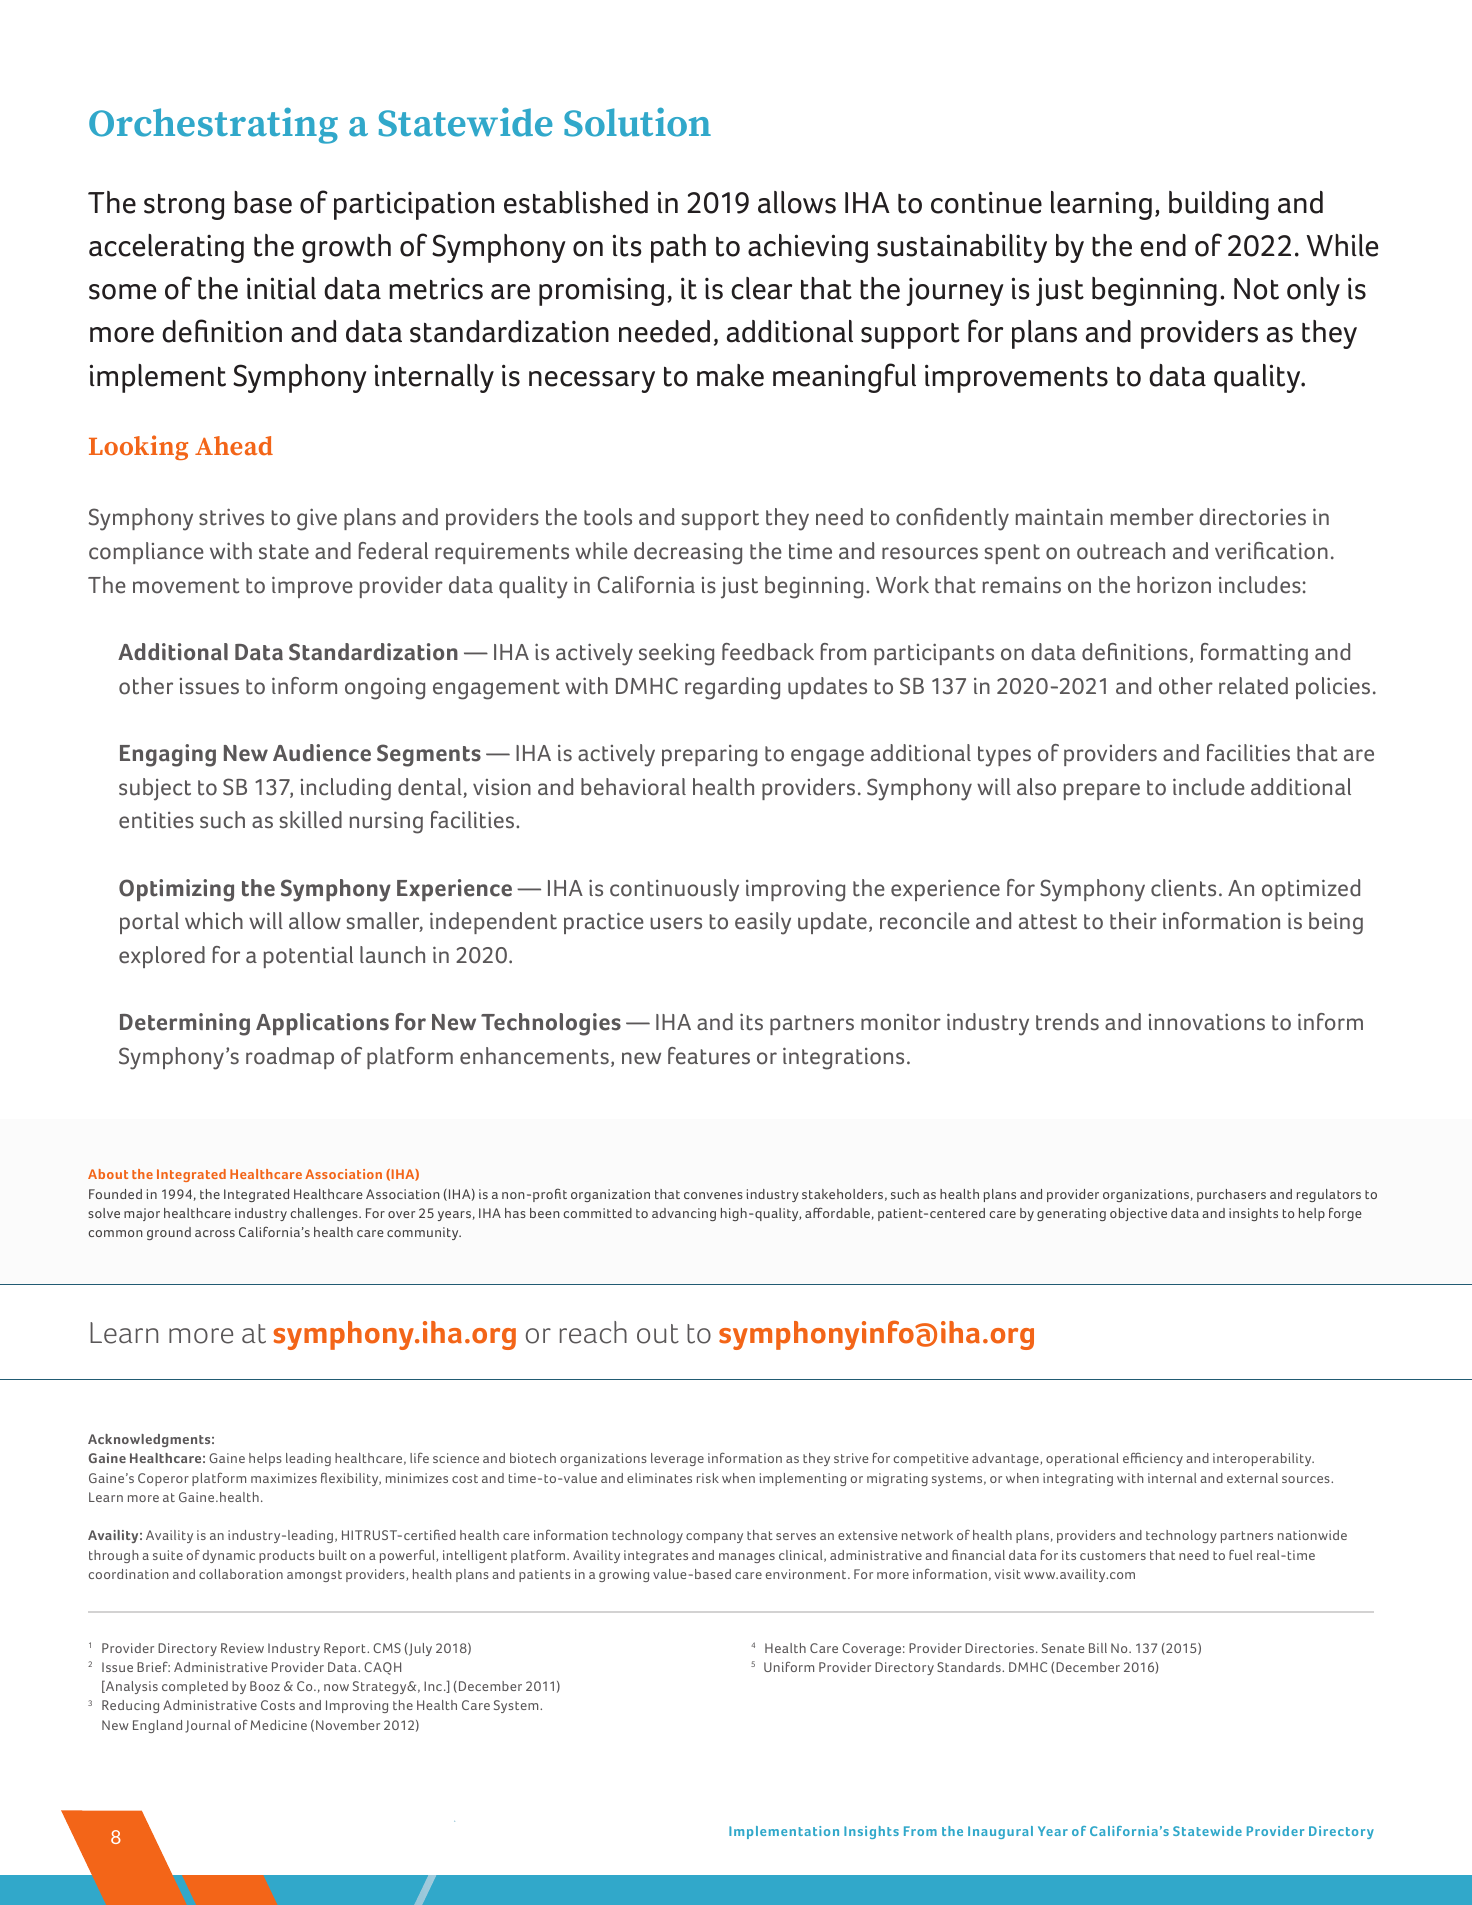 The width and height of the image is (1472, 1905). I want to click on decreasing, so click(688, 553).
